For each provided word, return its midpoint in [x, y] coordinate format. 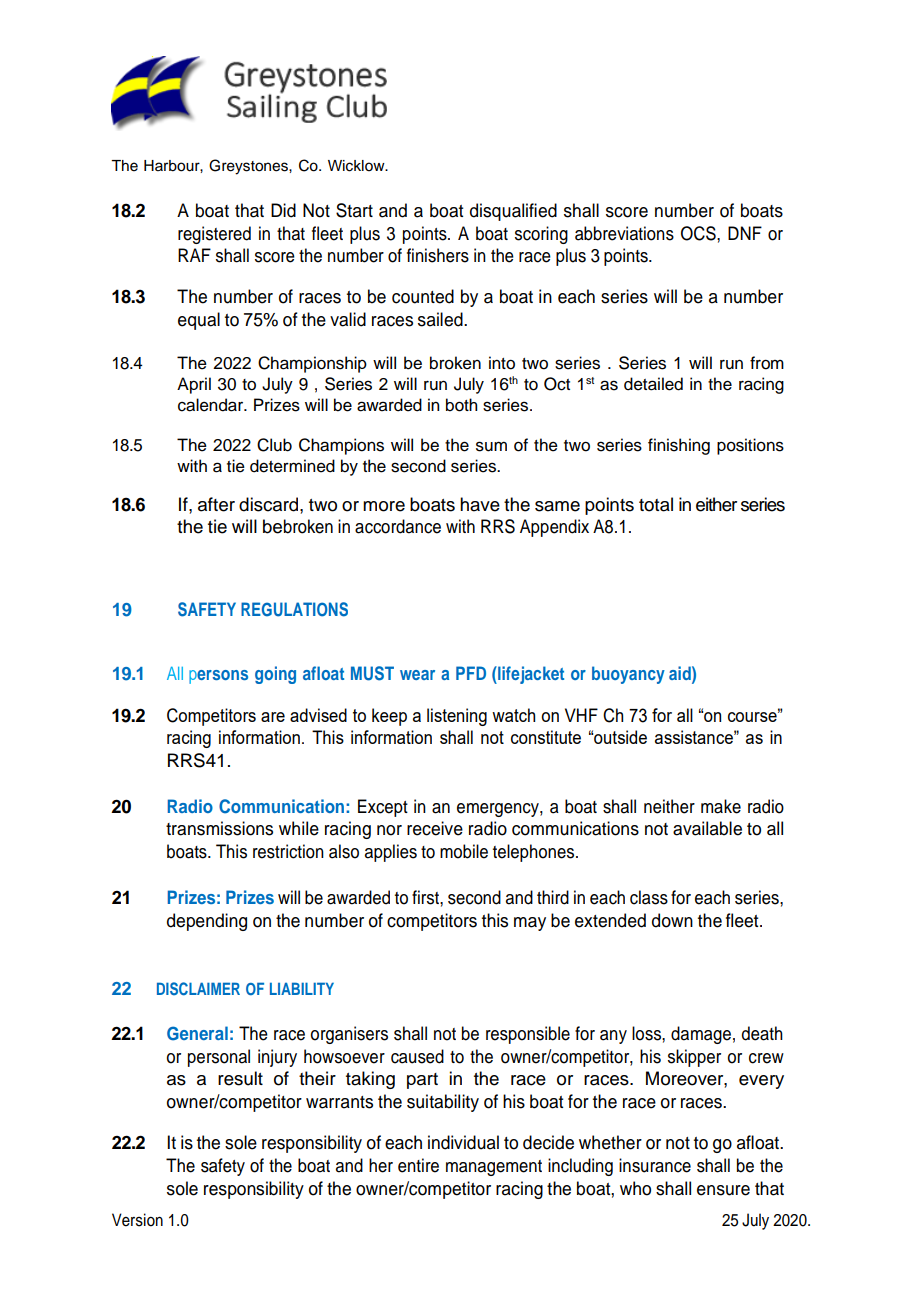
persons [218, 677]
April [194, 385]
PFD [471, 673]
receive [435, 828]
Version [137, 1220]
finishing [679, 446]
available [707, 828]
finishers [438, 255]
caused [417, 1056]
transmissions [219, 828]
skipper [694, 1058]
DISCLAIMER [198, 989]
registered [214, 235]
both [461, 405]
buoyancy [628, 675]
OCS [699, 233]
